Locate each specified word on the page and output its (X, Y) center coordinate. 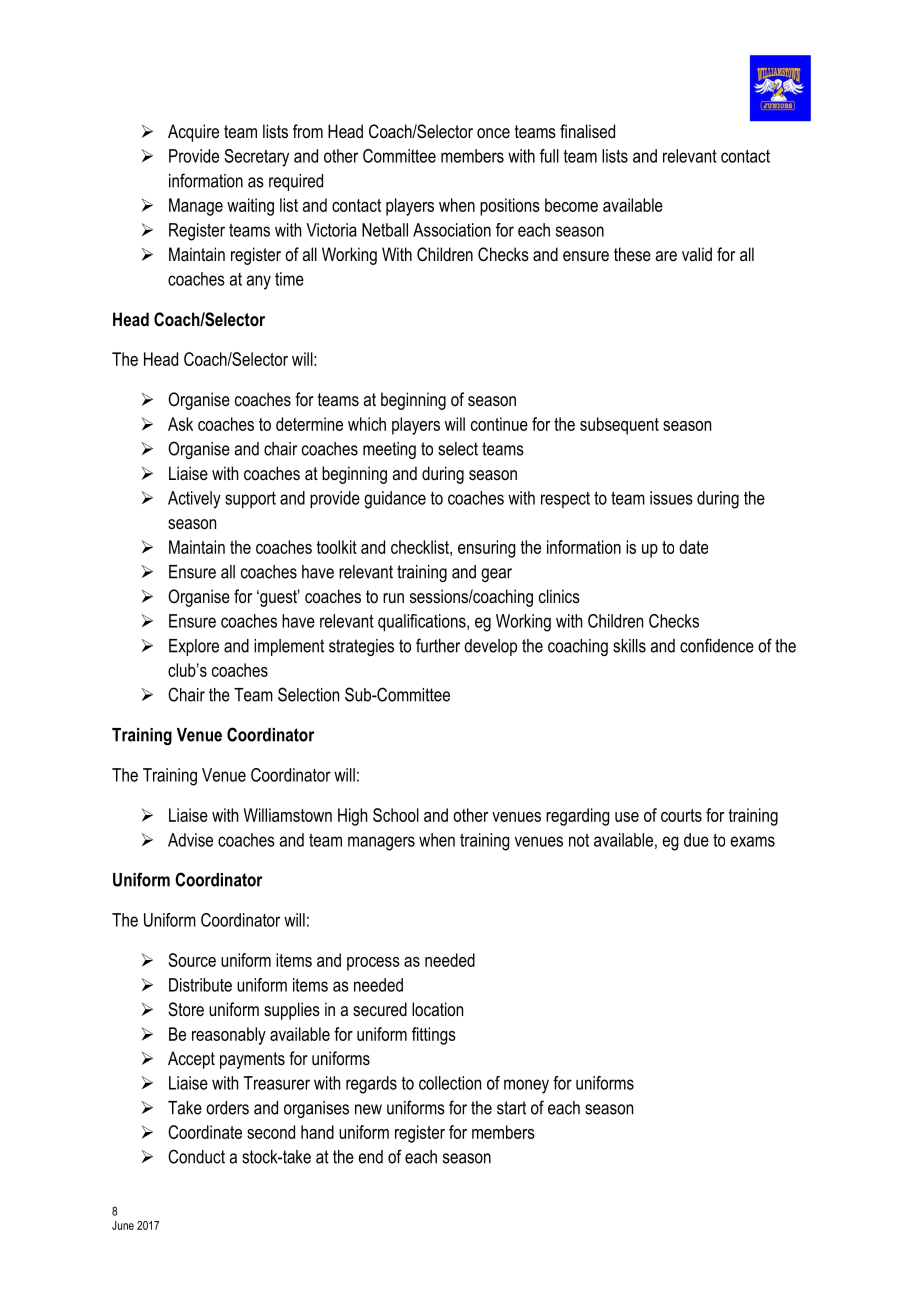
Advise (190, 840)
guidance (395, 500)
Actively (194, 500)
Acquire (193, 133)
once (493, 133)
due (696, 840)
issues (671, 498)
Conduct (196, 1156)
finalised (587, 131)
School (396, 815)
